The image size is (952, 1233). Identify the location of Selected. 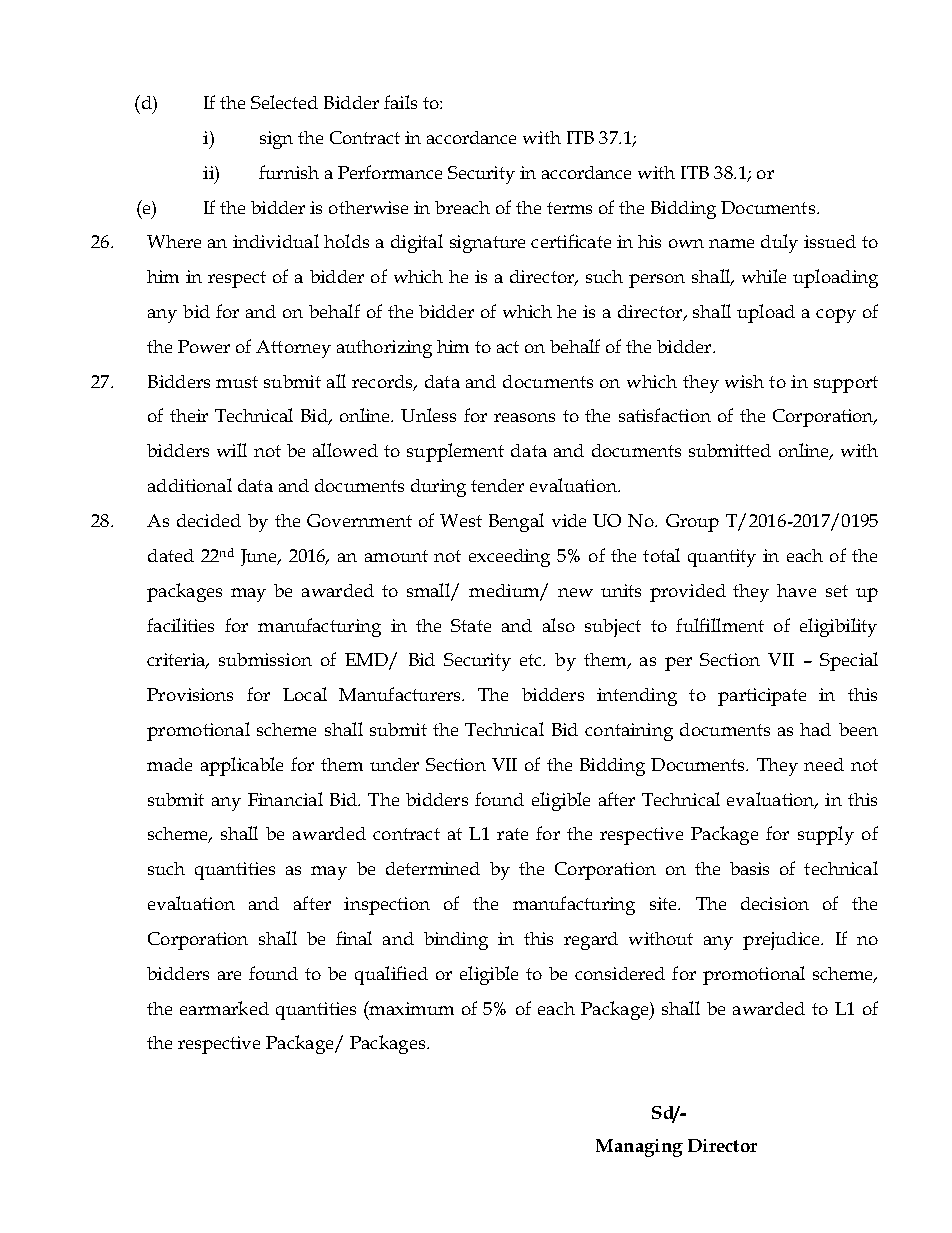
(284, 102).
